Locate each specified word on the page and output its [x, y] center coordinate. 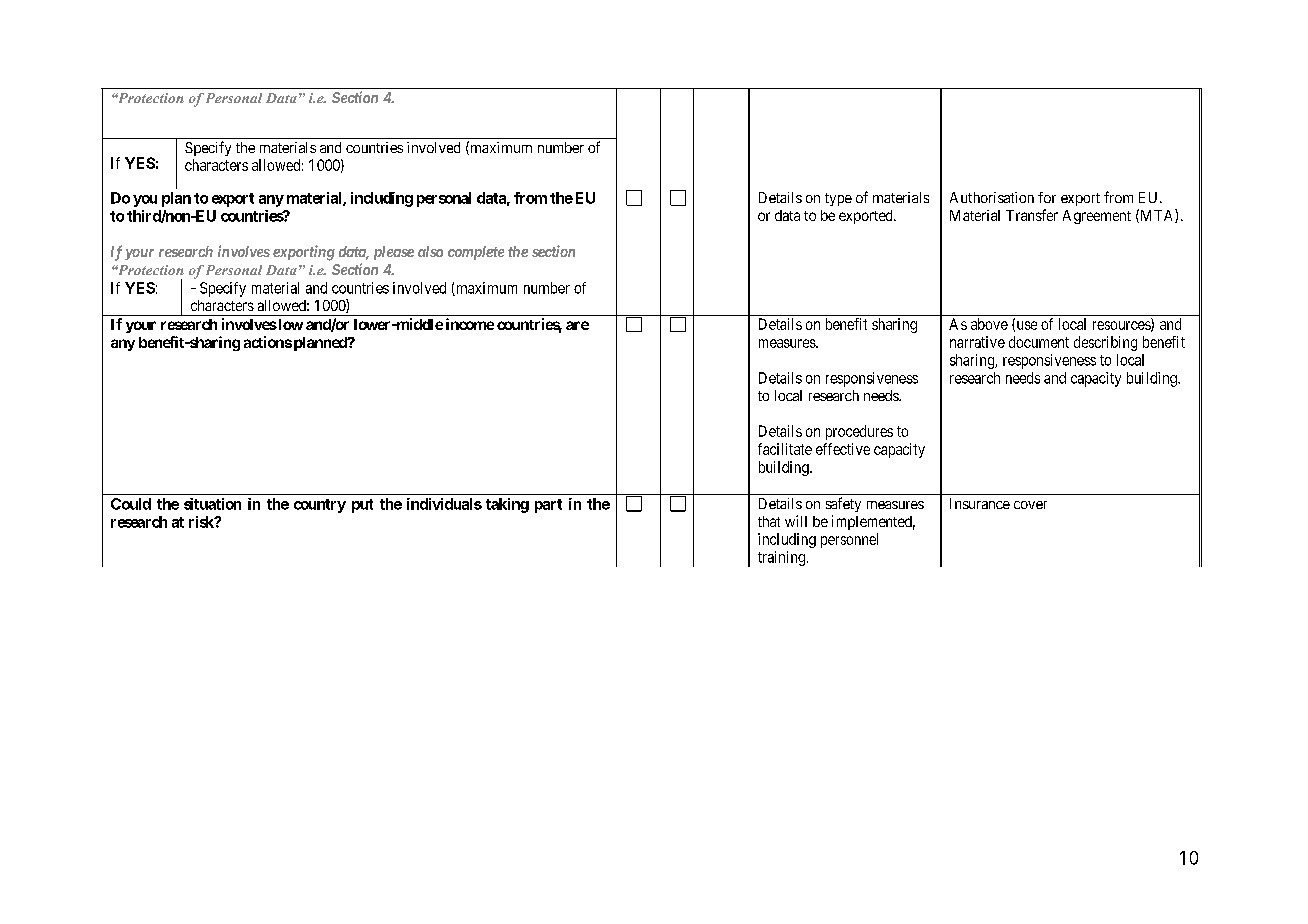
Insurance [980, 503]
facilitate [785, 449]
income [470, 324]
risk [202, 522]
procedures [859, 432]
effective [843, 449]
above [989, 324]
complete [476, 253]
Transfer [1032, 215]
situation [212, 504]
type [838, 199]
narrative [977, 342]
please [394, 253]
